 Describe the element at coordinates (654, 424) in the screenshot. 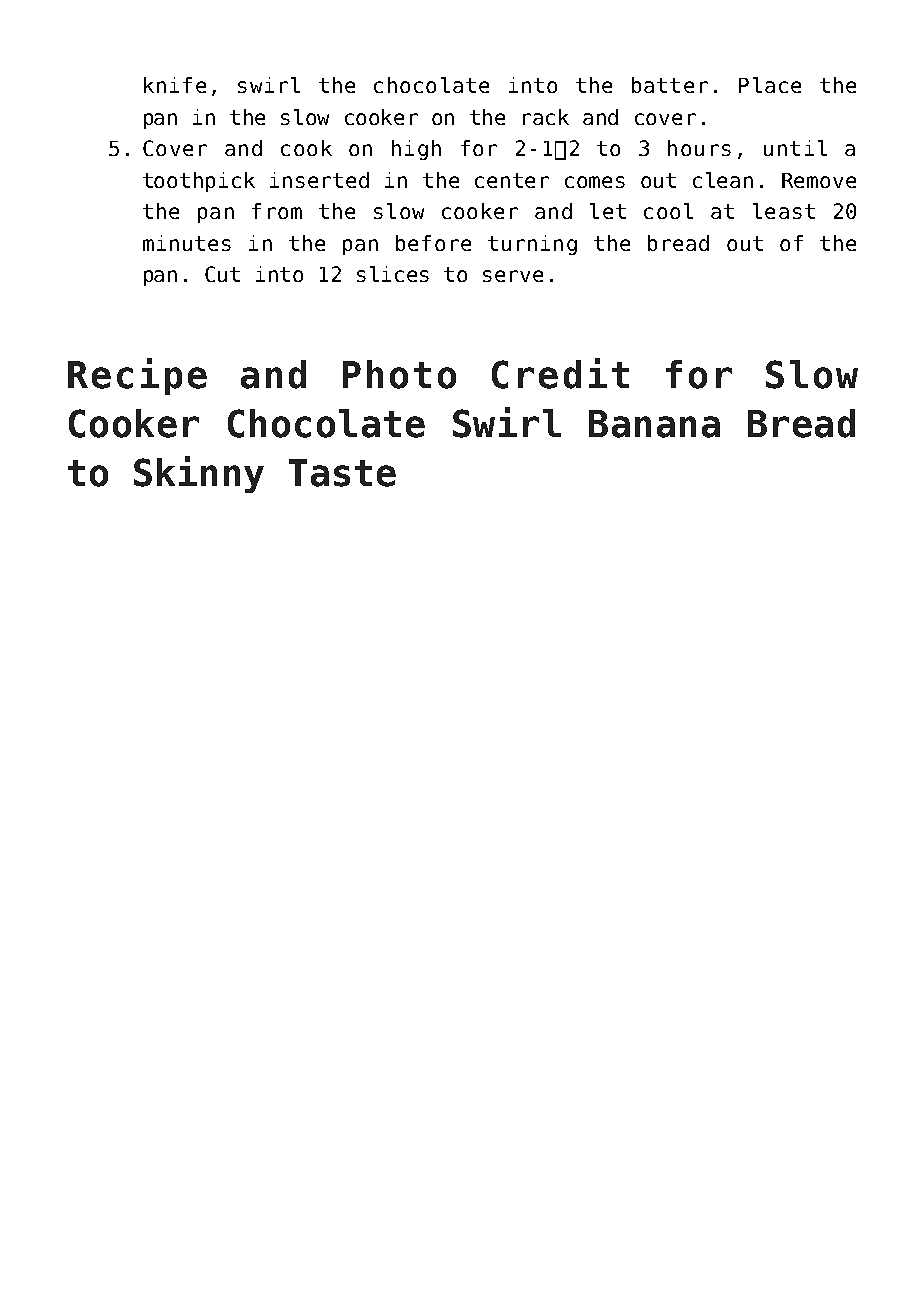

I see `Banana` at that location.
